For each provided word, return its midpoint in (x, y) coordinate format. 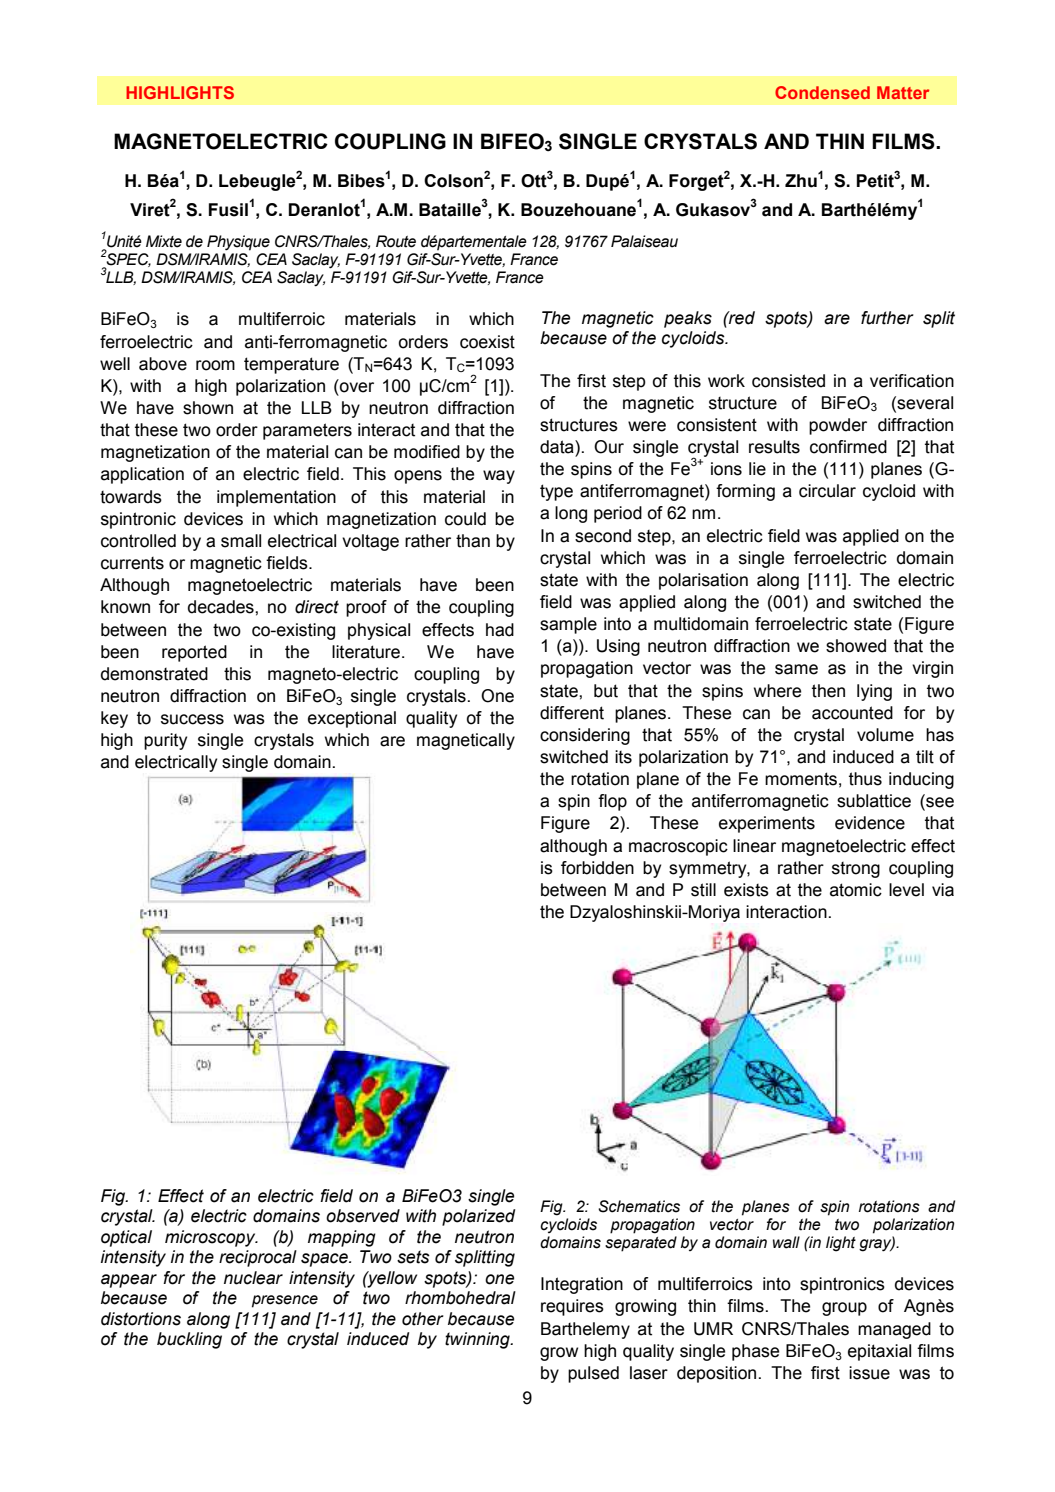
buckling (189, 1340)
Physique (238, 243)
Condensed (822, 92)
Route (396, 241)
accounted (852, 713)
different (572, 713)
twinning (478, 1340)
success (192, 719)
